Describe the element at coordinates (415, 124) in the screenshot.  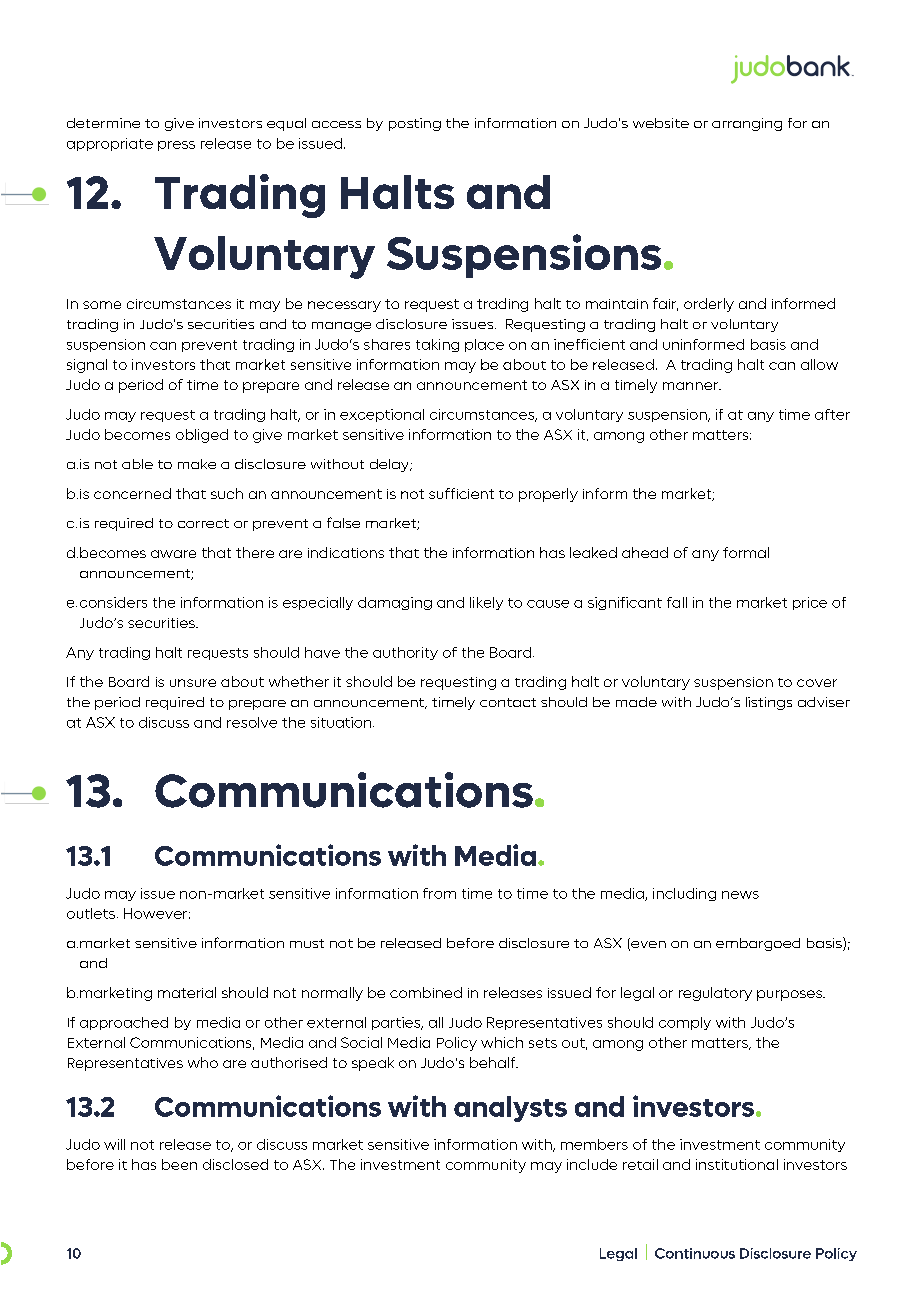
I see `posting` at that location.
